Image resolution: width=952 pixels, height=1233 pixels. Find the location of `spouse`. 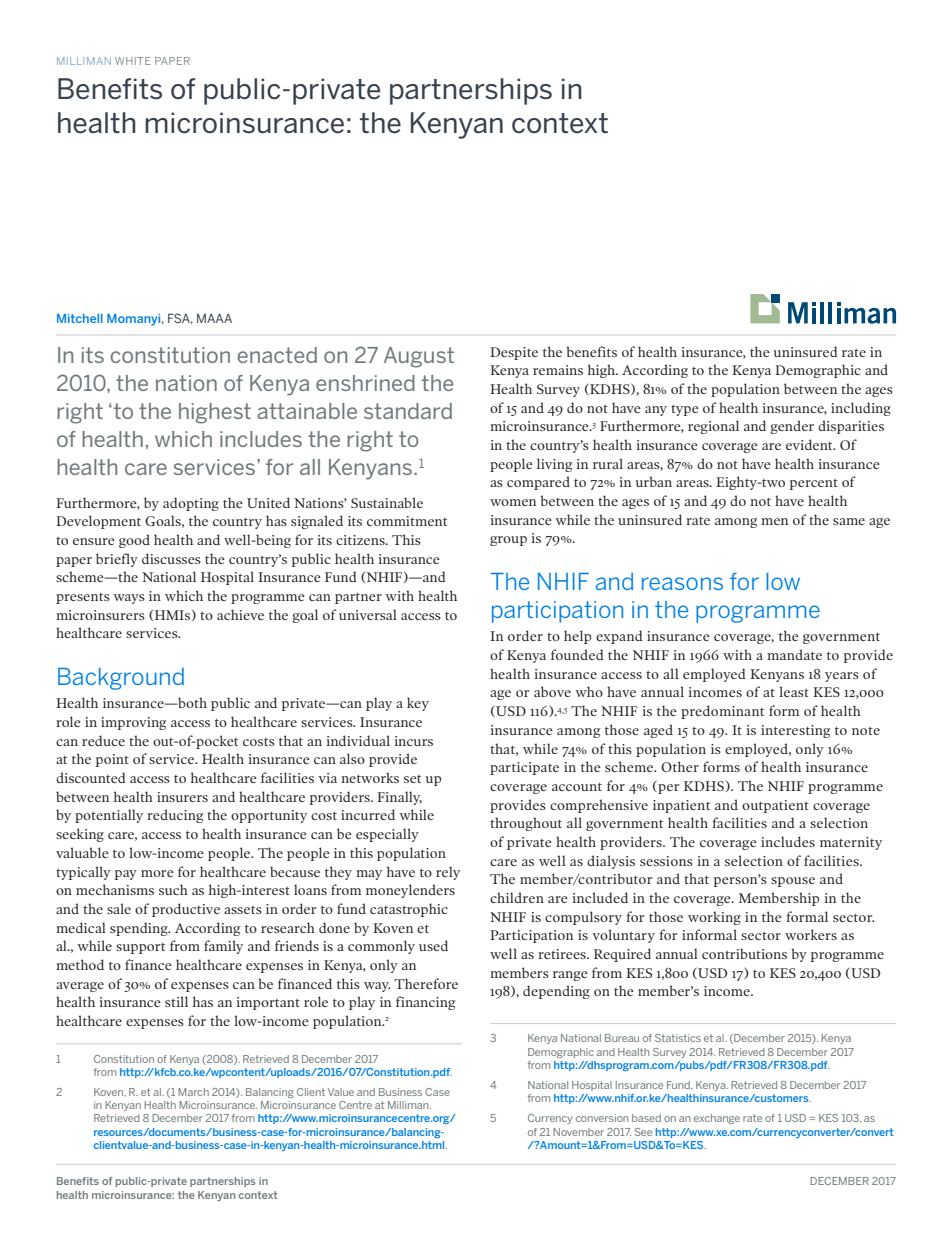

spouse is located at coordinates (793, 882).
